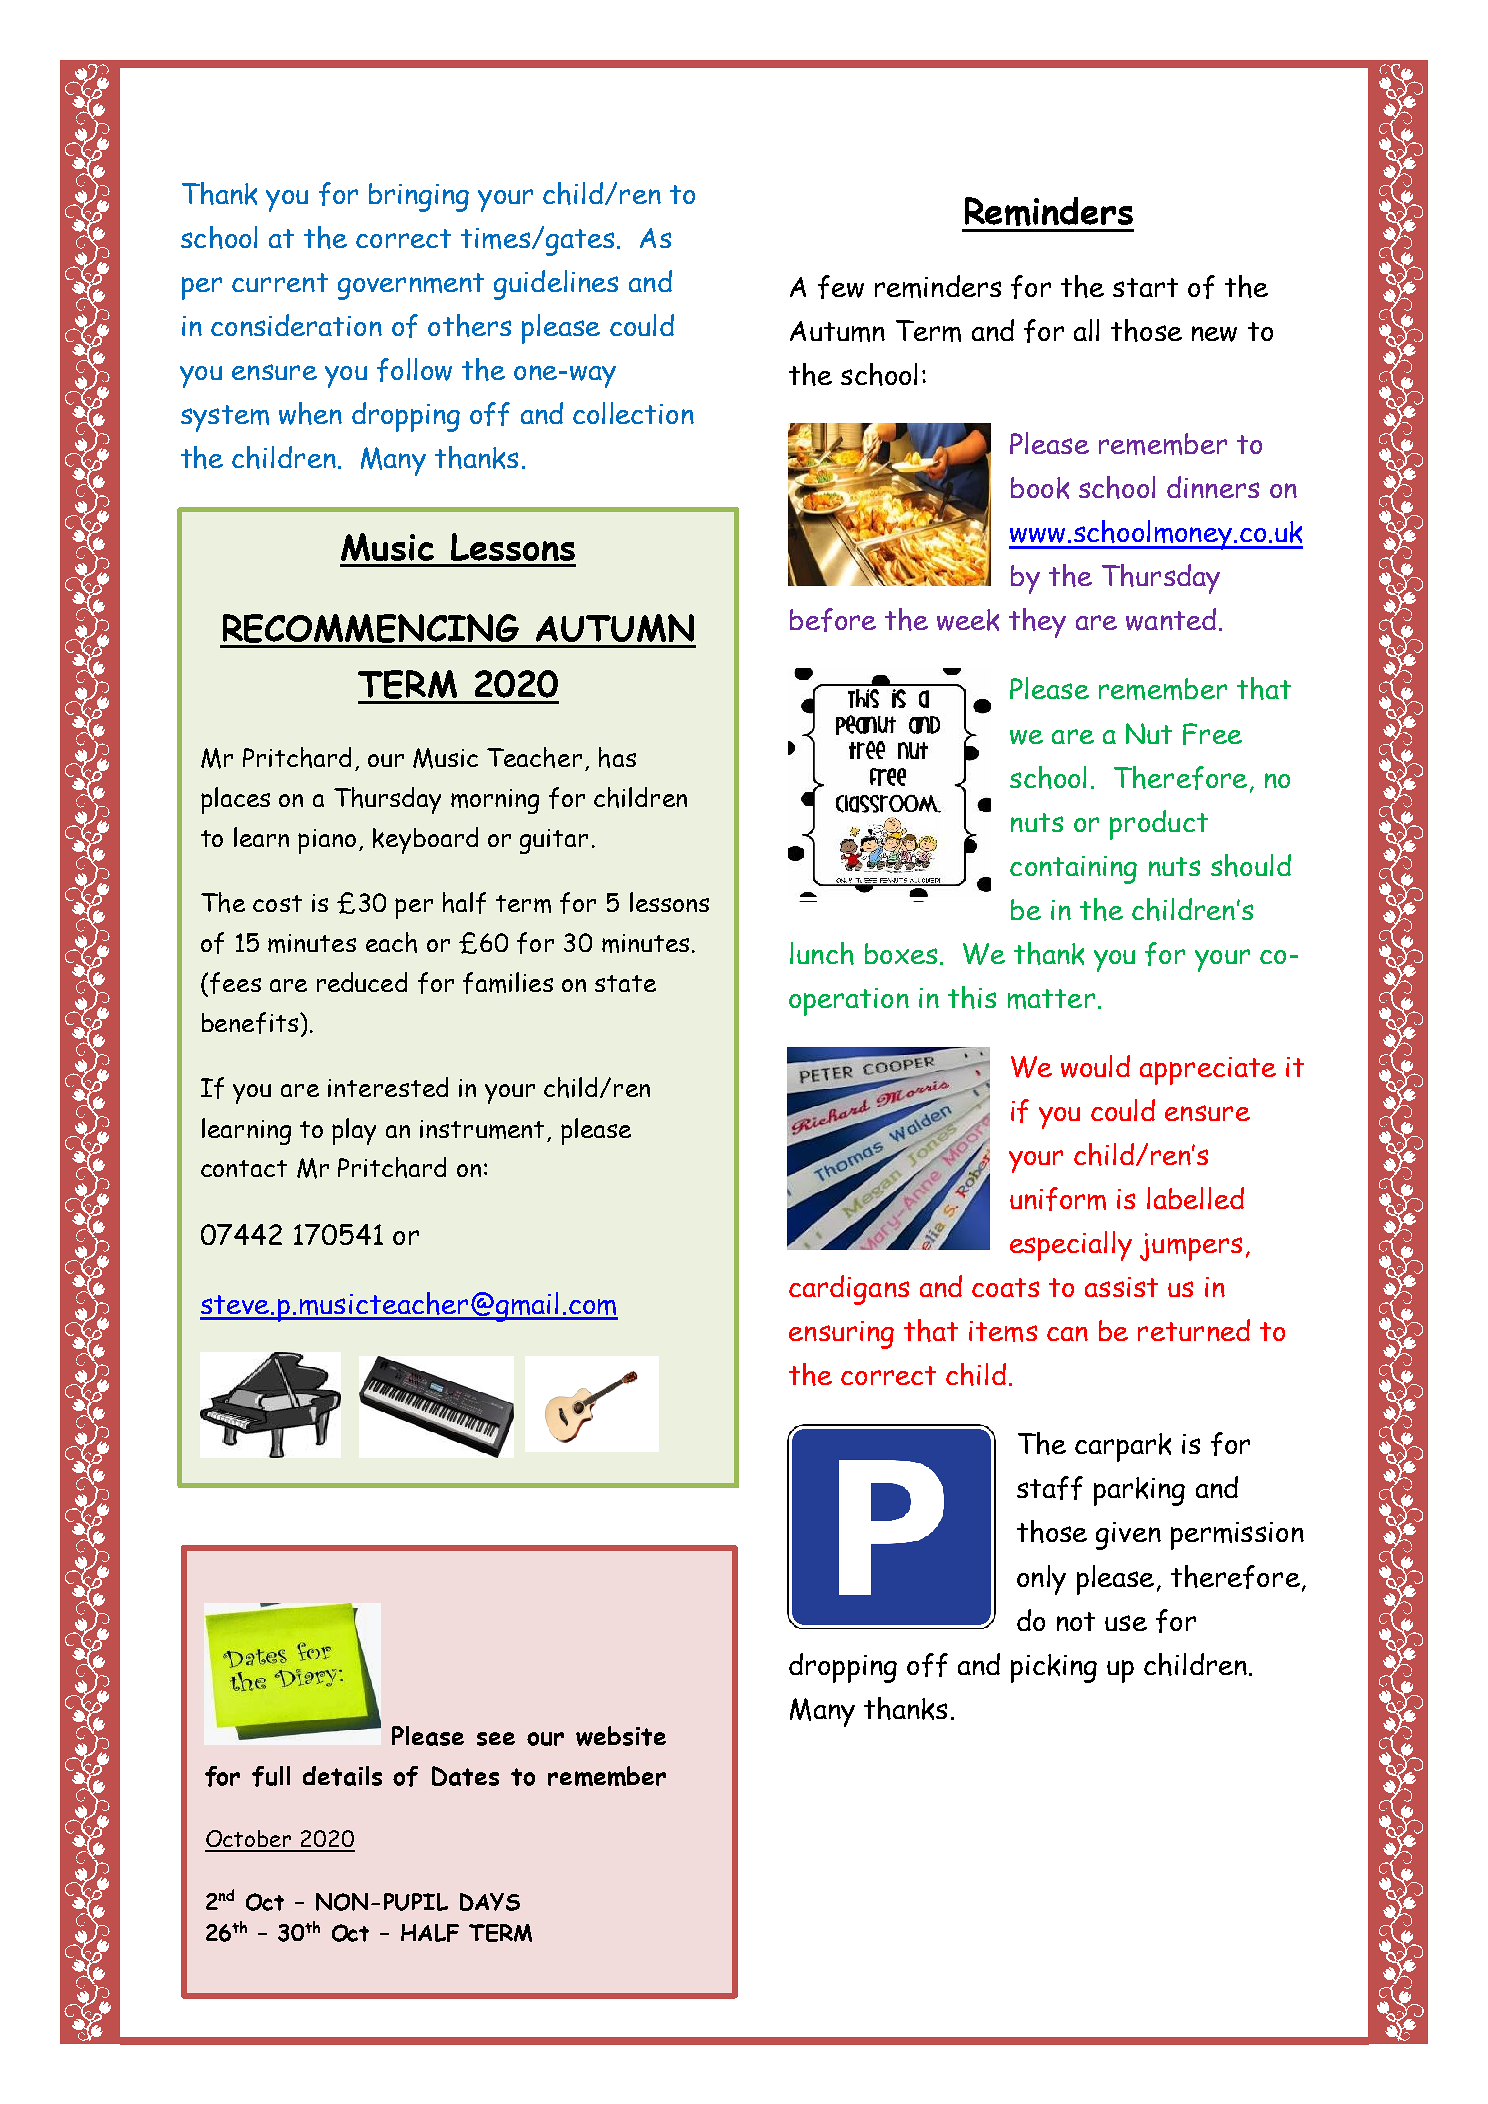  What do you see at coordinates (625, 983) in the screenshot?
I see `state` at bounding box center [625, 983].
